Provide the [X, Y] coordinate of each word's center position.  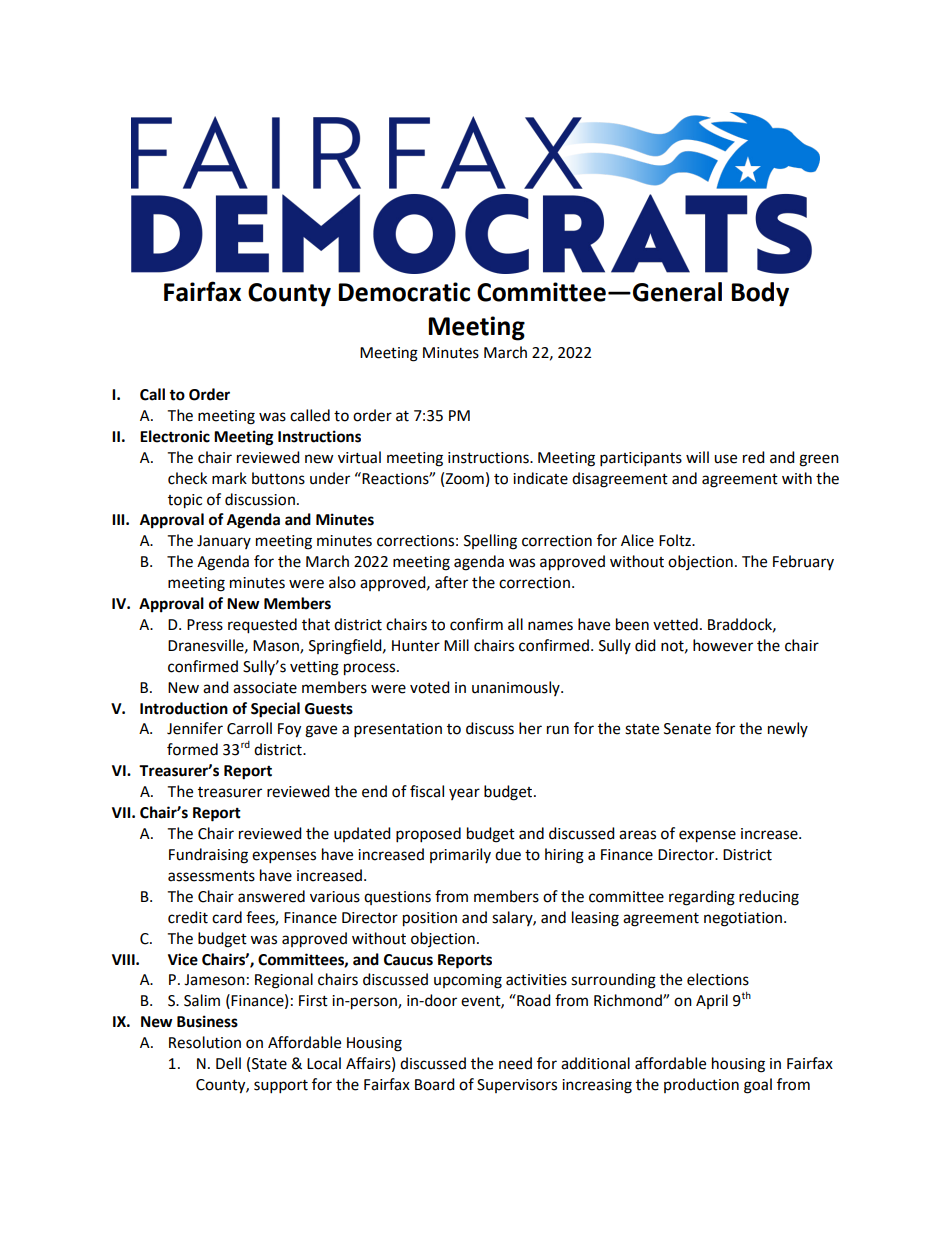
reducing [769, 898]
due [508, 854]
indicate [540, 478]
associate [265, 688]
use [725, 459]
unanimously [517, 688]
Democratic [404, 292]
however [723, 645]
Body [760, 294]
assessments [211, 876]
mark [229, 478]
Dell [228, 1063]
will [697, 457]
